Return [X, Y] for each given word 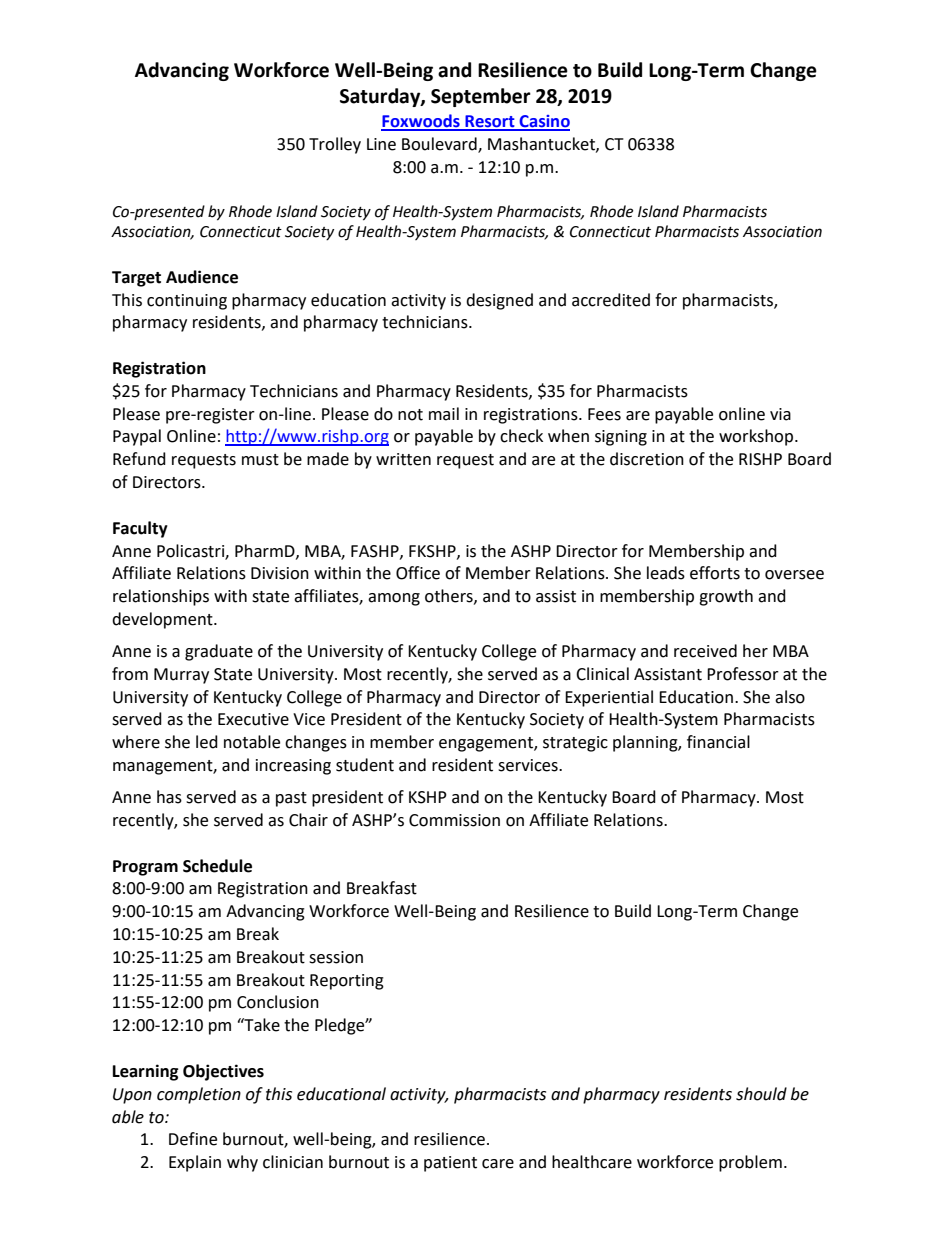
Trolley [335, 145]
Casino [544, 122]
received [705, 651]
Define [193, 1139]
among [394, 599]
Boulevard [440, 144]
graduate [219, 652]
